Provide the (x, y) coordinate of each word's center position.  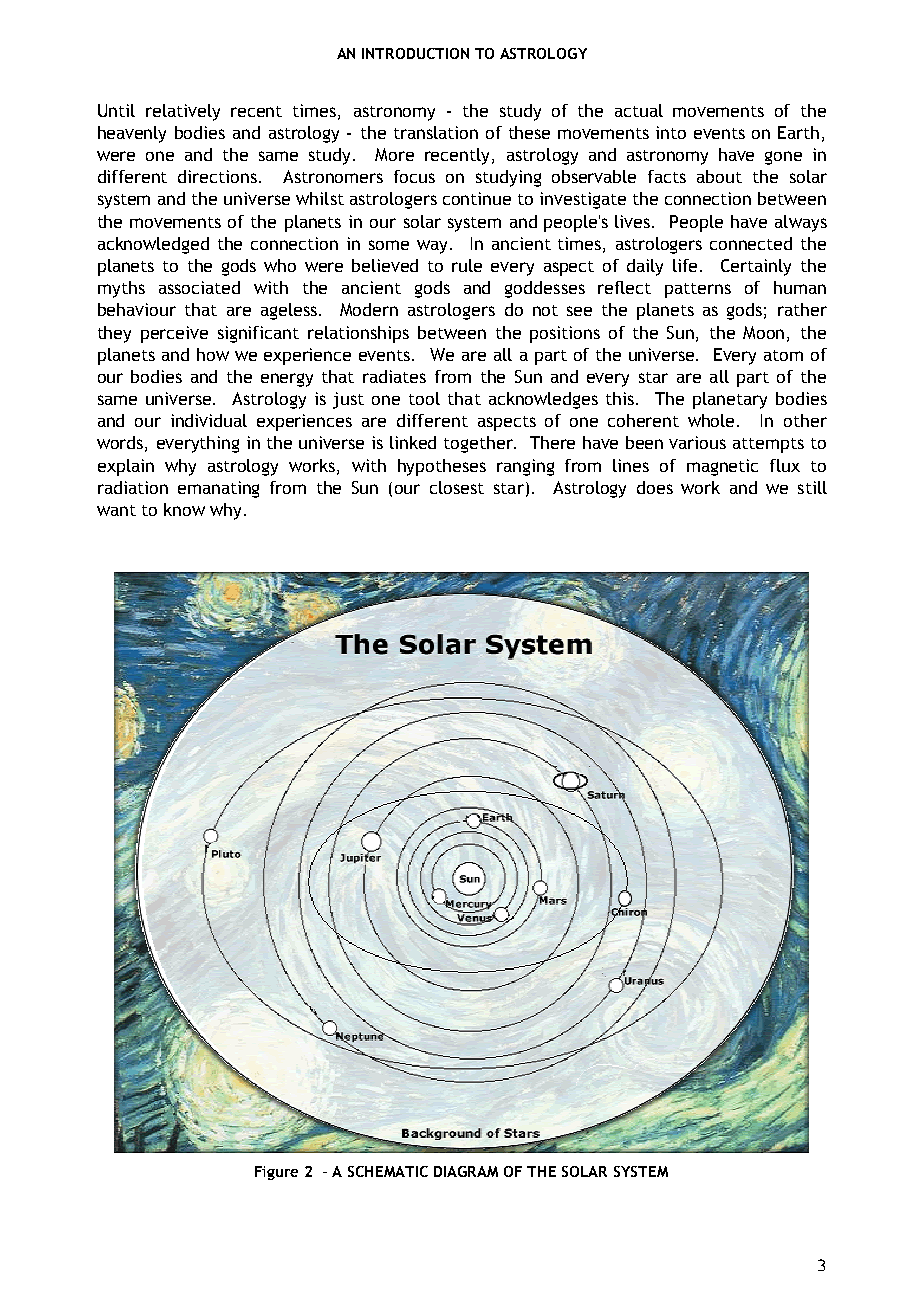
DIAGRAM (466, 1171)
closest (457, 487)
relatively (183, 112)
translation (436, 132)
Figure (276, 1173)
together (479, 444)
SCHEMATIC (388, 1171)
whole (713, 420)
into (671, 132)
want (116, 510)
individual (209, 420)
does (655, 487)
